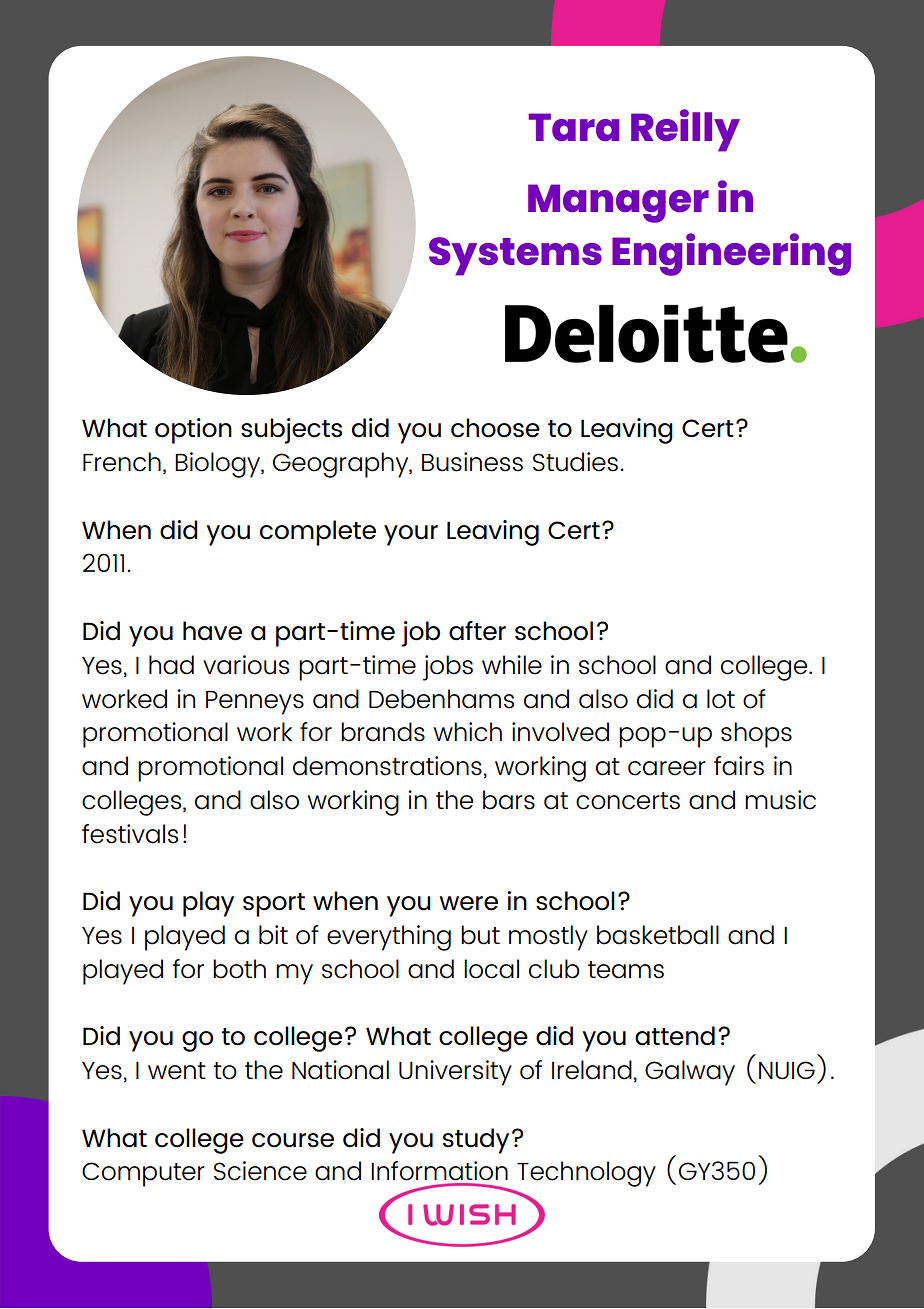 The width and height of the screenshot is (924, 1309). I want to click on Reilly, so click(685, 130).
